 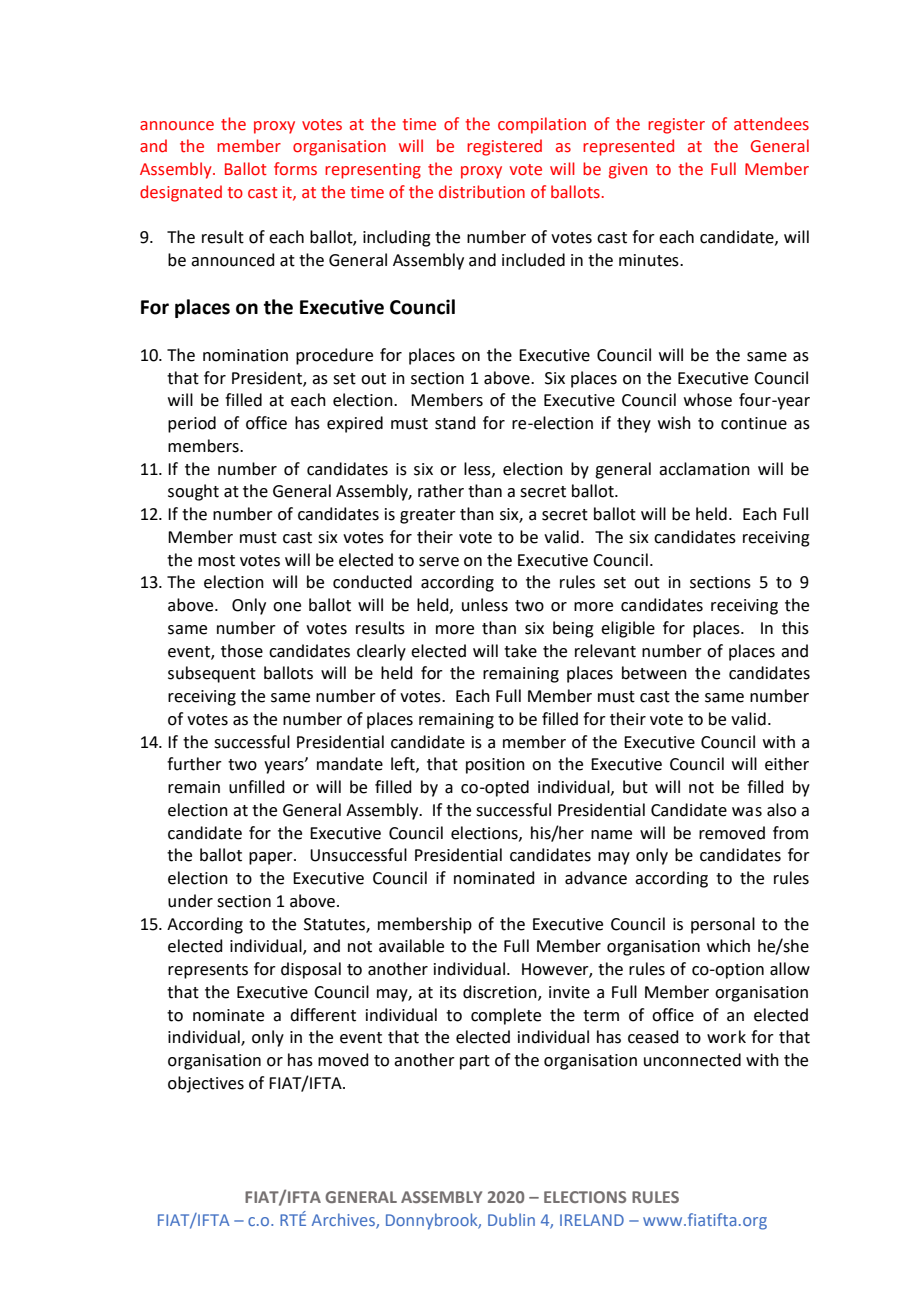 I want to click on represents, so click(x=208, y=971).
